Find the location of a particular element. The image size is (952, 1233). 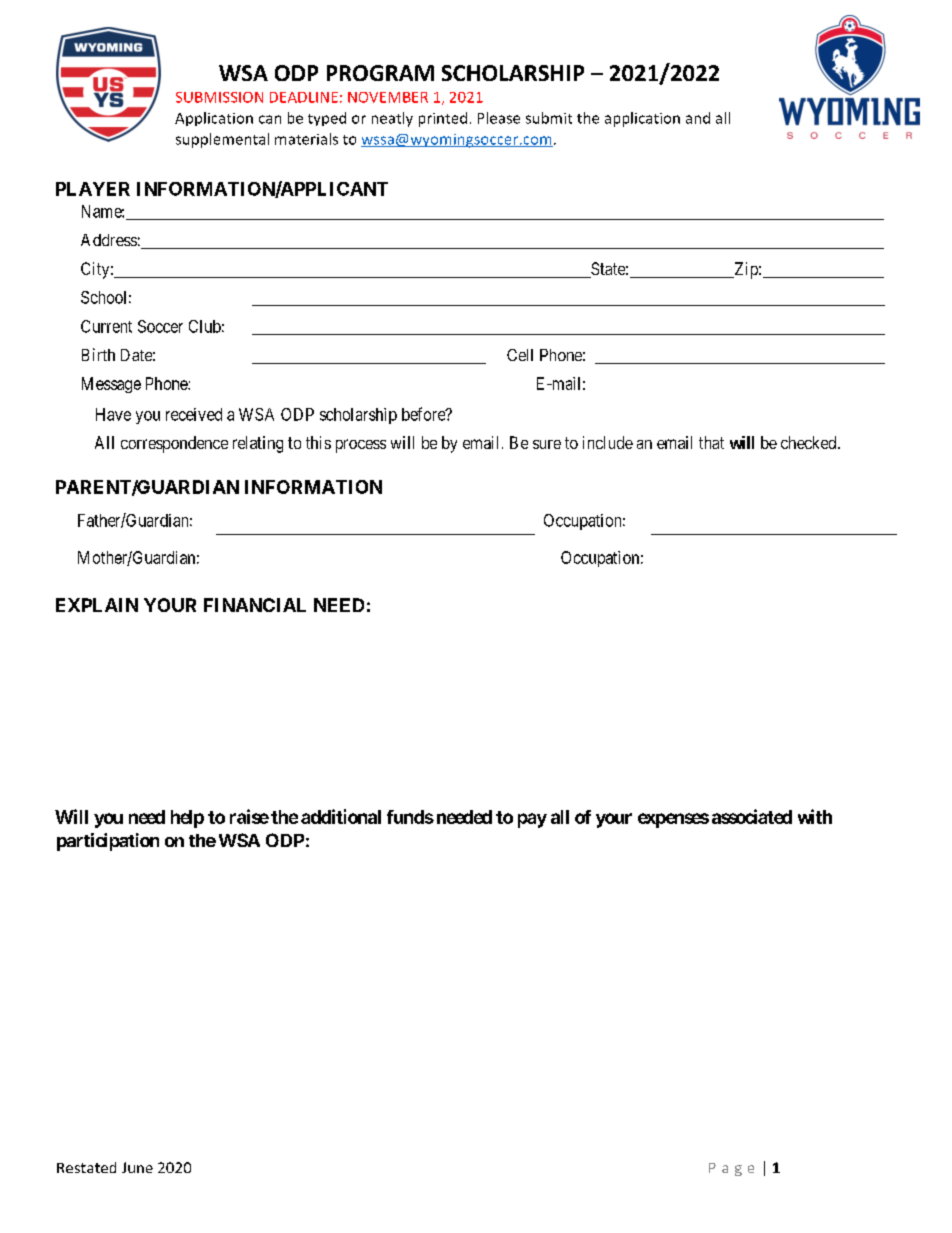

FINANCIAL is located at coordinates (255, 605).
